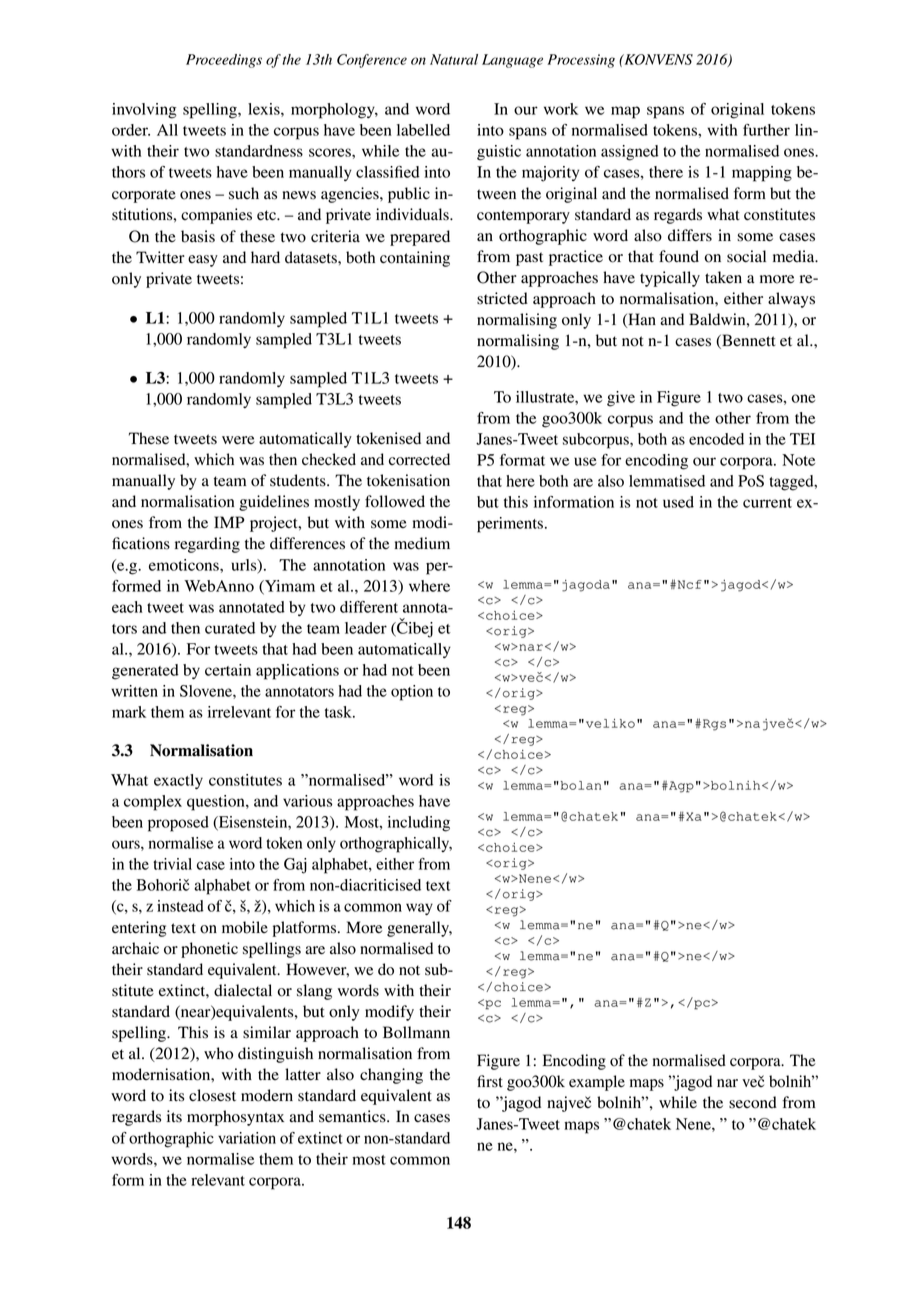 Image resolution: width=924 pixels, height=1308 pixels. What do you see at coordinates (766, 130) in the screenshot?
I see `further` at bounding box center [766, 130].
